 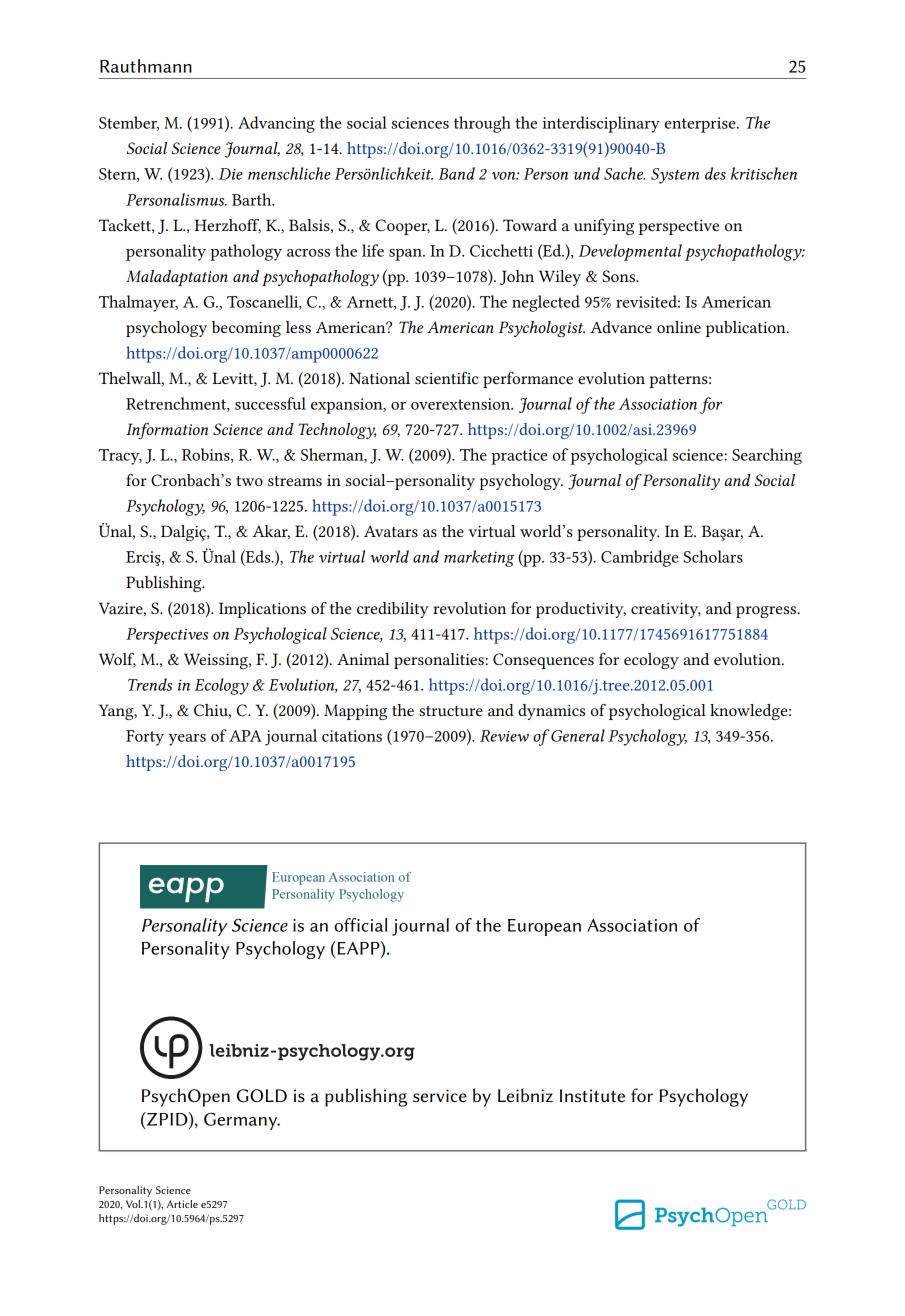 I want to click on Article, so click(x=182, y=1204).
